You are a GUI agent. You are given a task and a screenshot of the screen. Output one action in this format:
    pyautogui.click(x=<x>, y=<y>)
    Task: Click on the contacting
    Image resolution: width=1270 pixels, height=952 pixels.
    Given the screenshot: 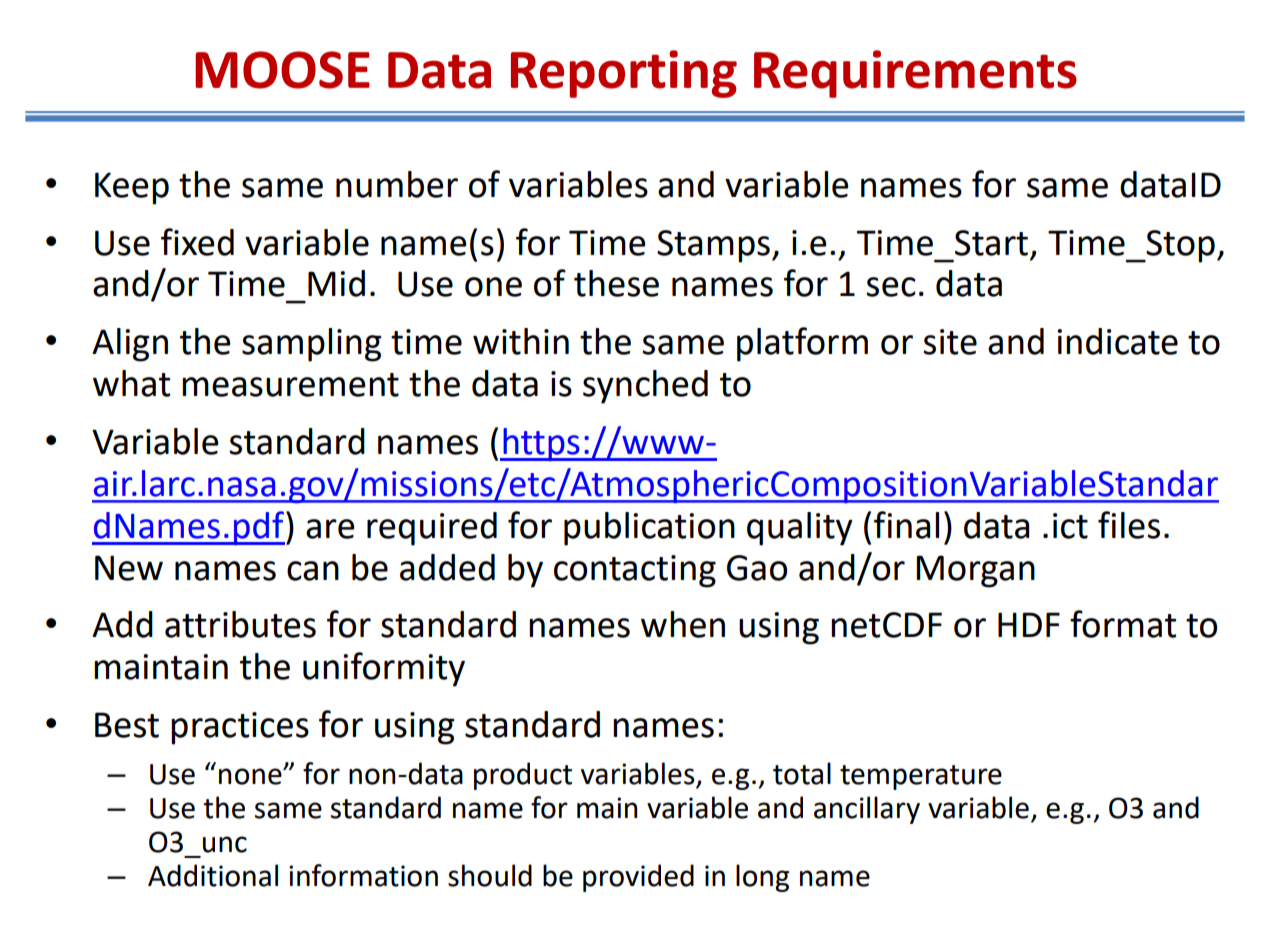 What is the action you would take?
    pyautogui.click(x=635, y=571)
